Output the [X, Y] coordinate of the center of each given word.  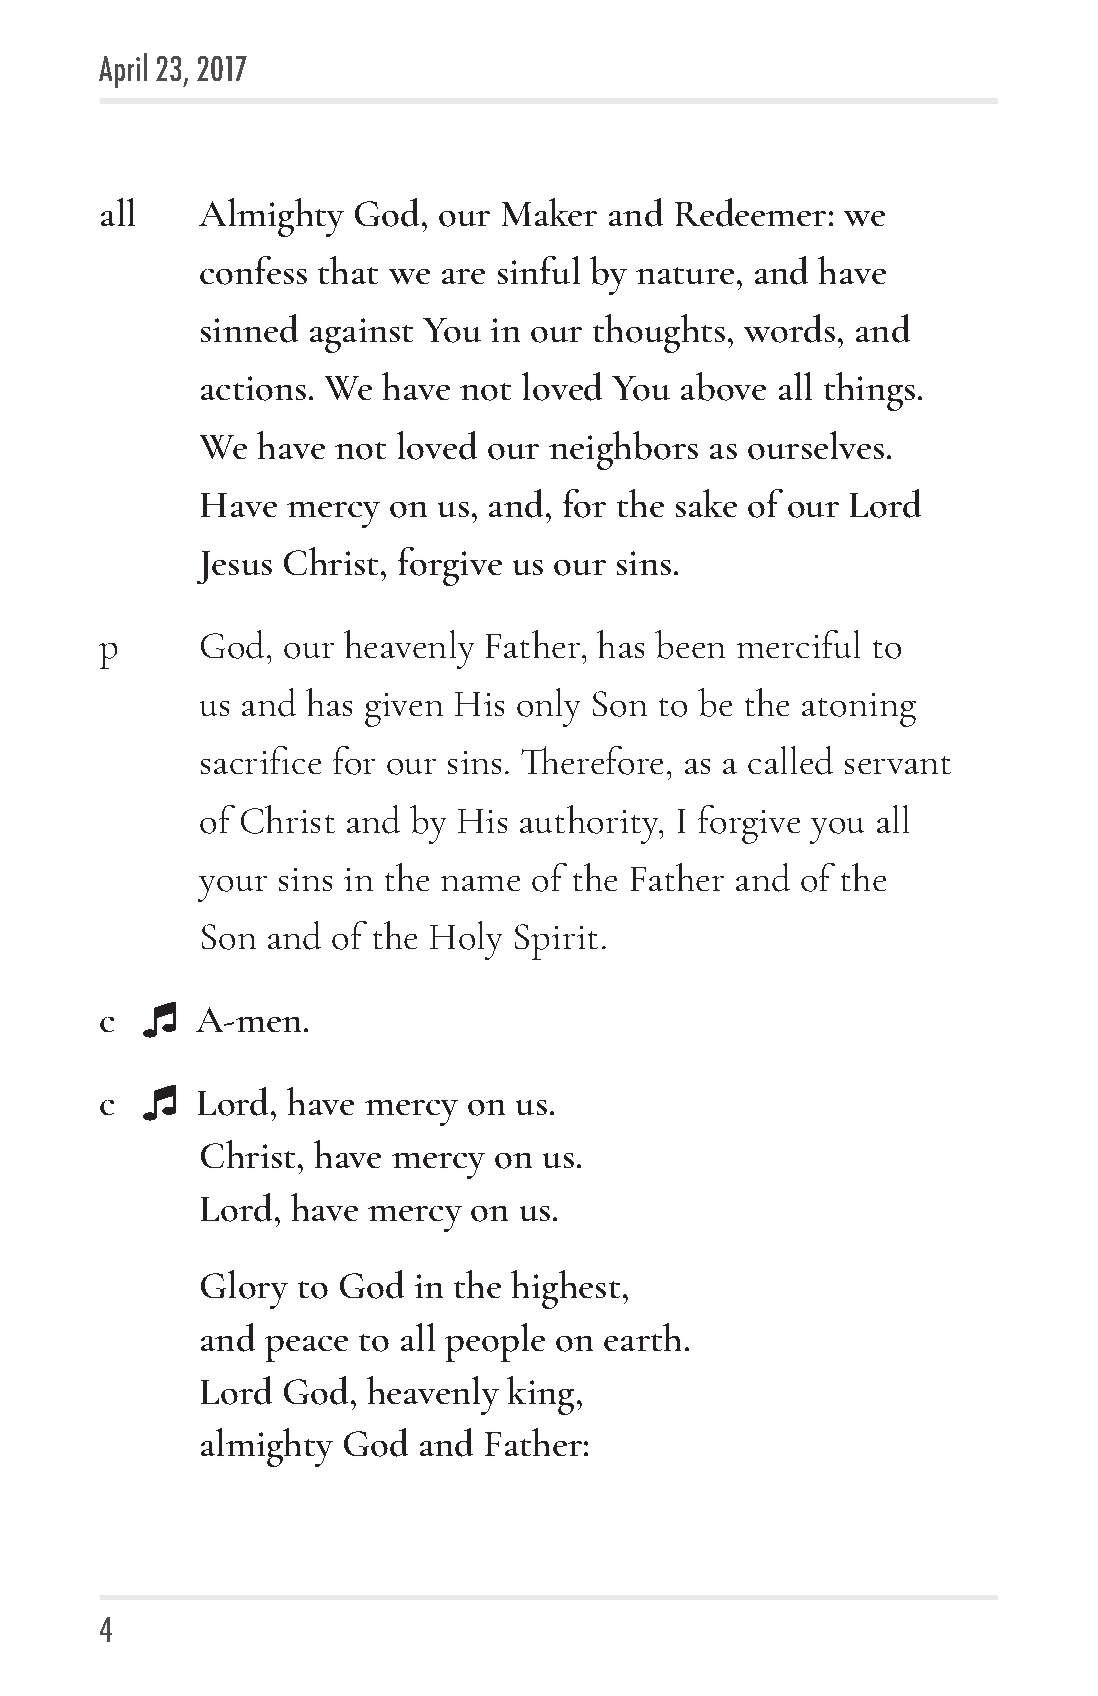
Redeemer [750, 212]
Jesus [234, 567]
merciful [798, 644]
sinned [249, 328]
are [463, 276]
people [495, 1342]
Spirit [556, 942]
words [789, 328]
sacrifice [261, 760]
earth [642, 1337]
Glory [244, 1289]
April [123, 70]
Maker [549, 212]
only [548, 707]
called [790, 760]
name [480, 883]
